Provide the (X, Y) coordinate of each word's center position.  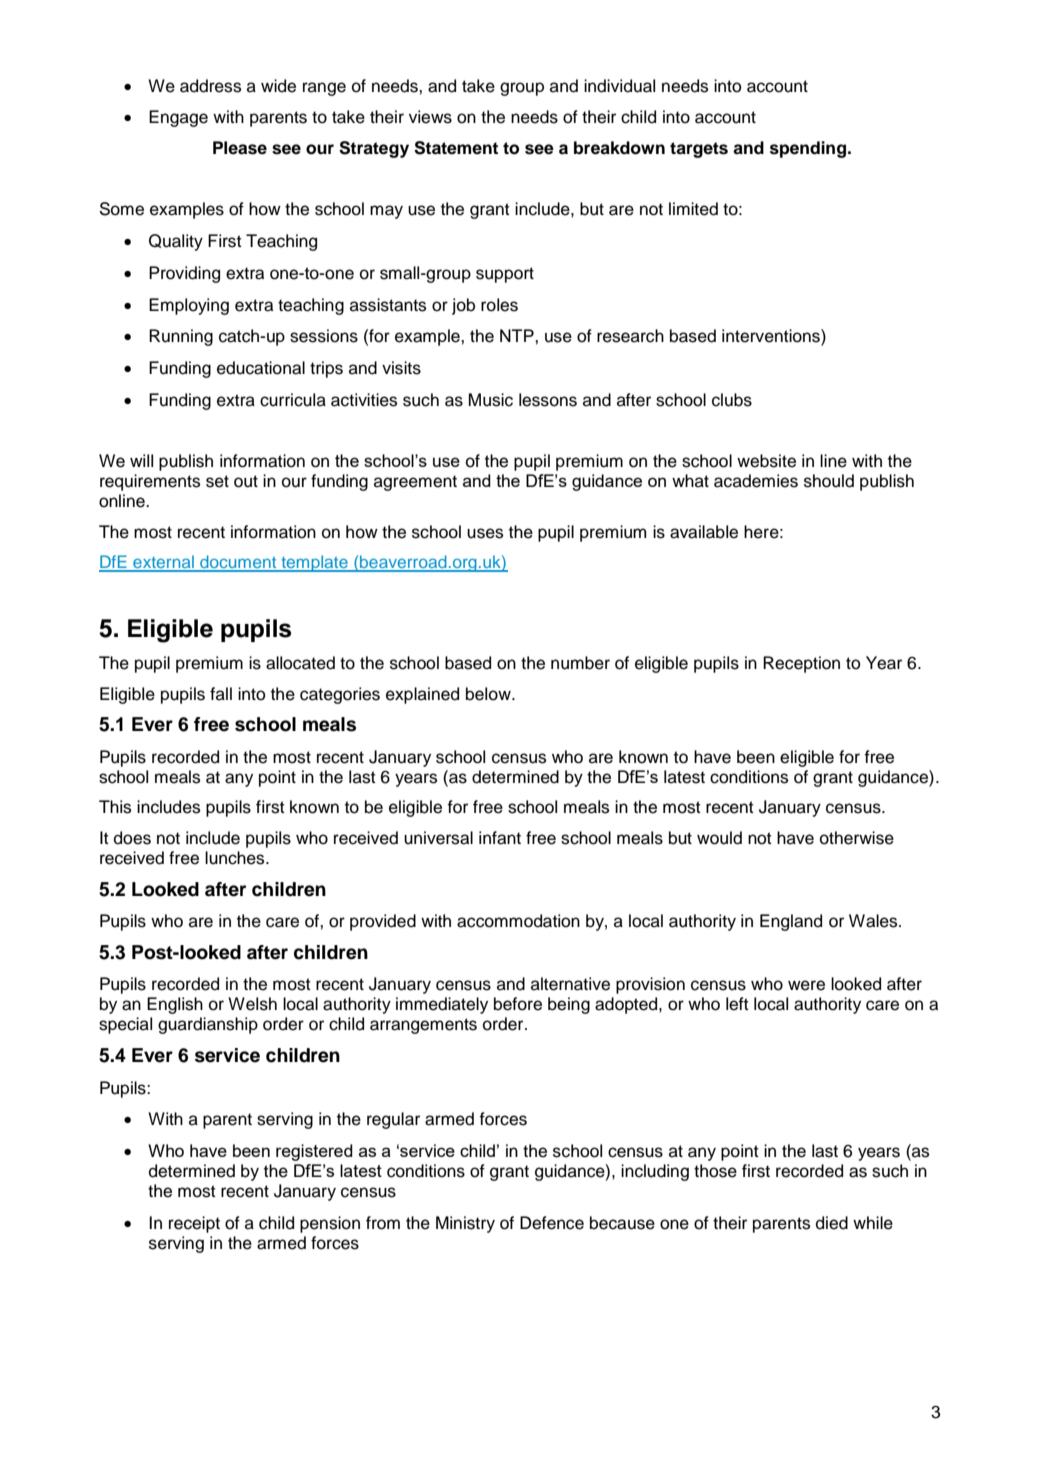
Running (181, 337)
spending (809, 149)
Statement (456, 148)
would (719, 838)
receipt (194, 1224)
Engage (178, 118)
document (238, 563)
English (175, 1005)
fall (221, 694)
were (806, 985)
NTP (518, 335)
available (704, 532)
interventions (772, 337)
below (489, 694)
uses (485, 533)
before (518, 1004)
